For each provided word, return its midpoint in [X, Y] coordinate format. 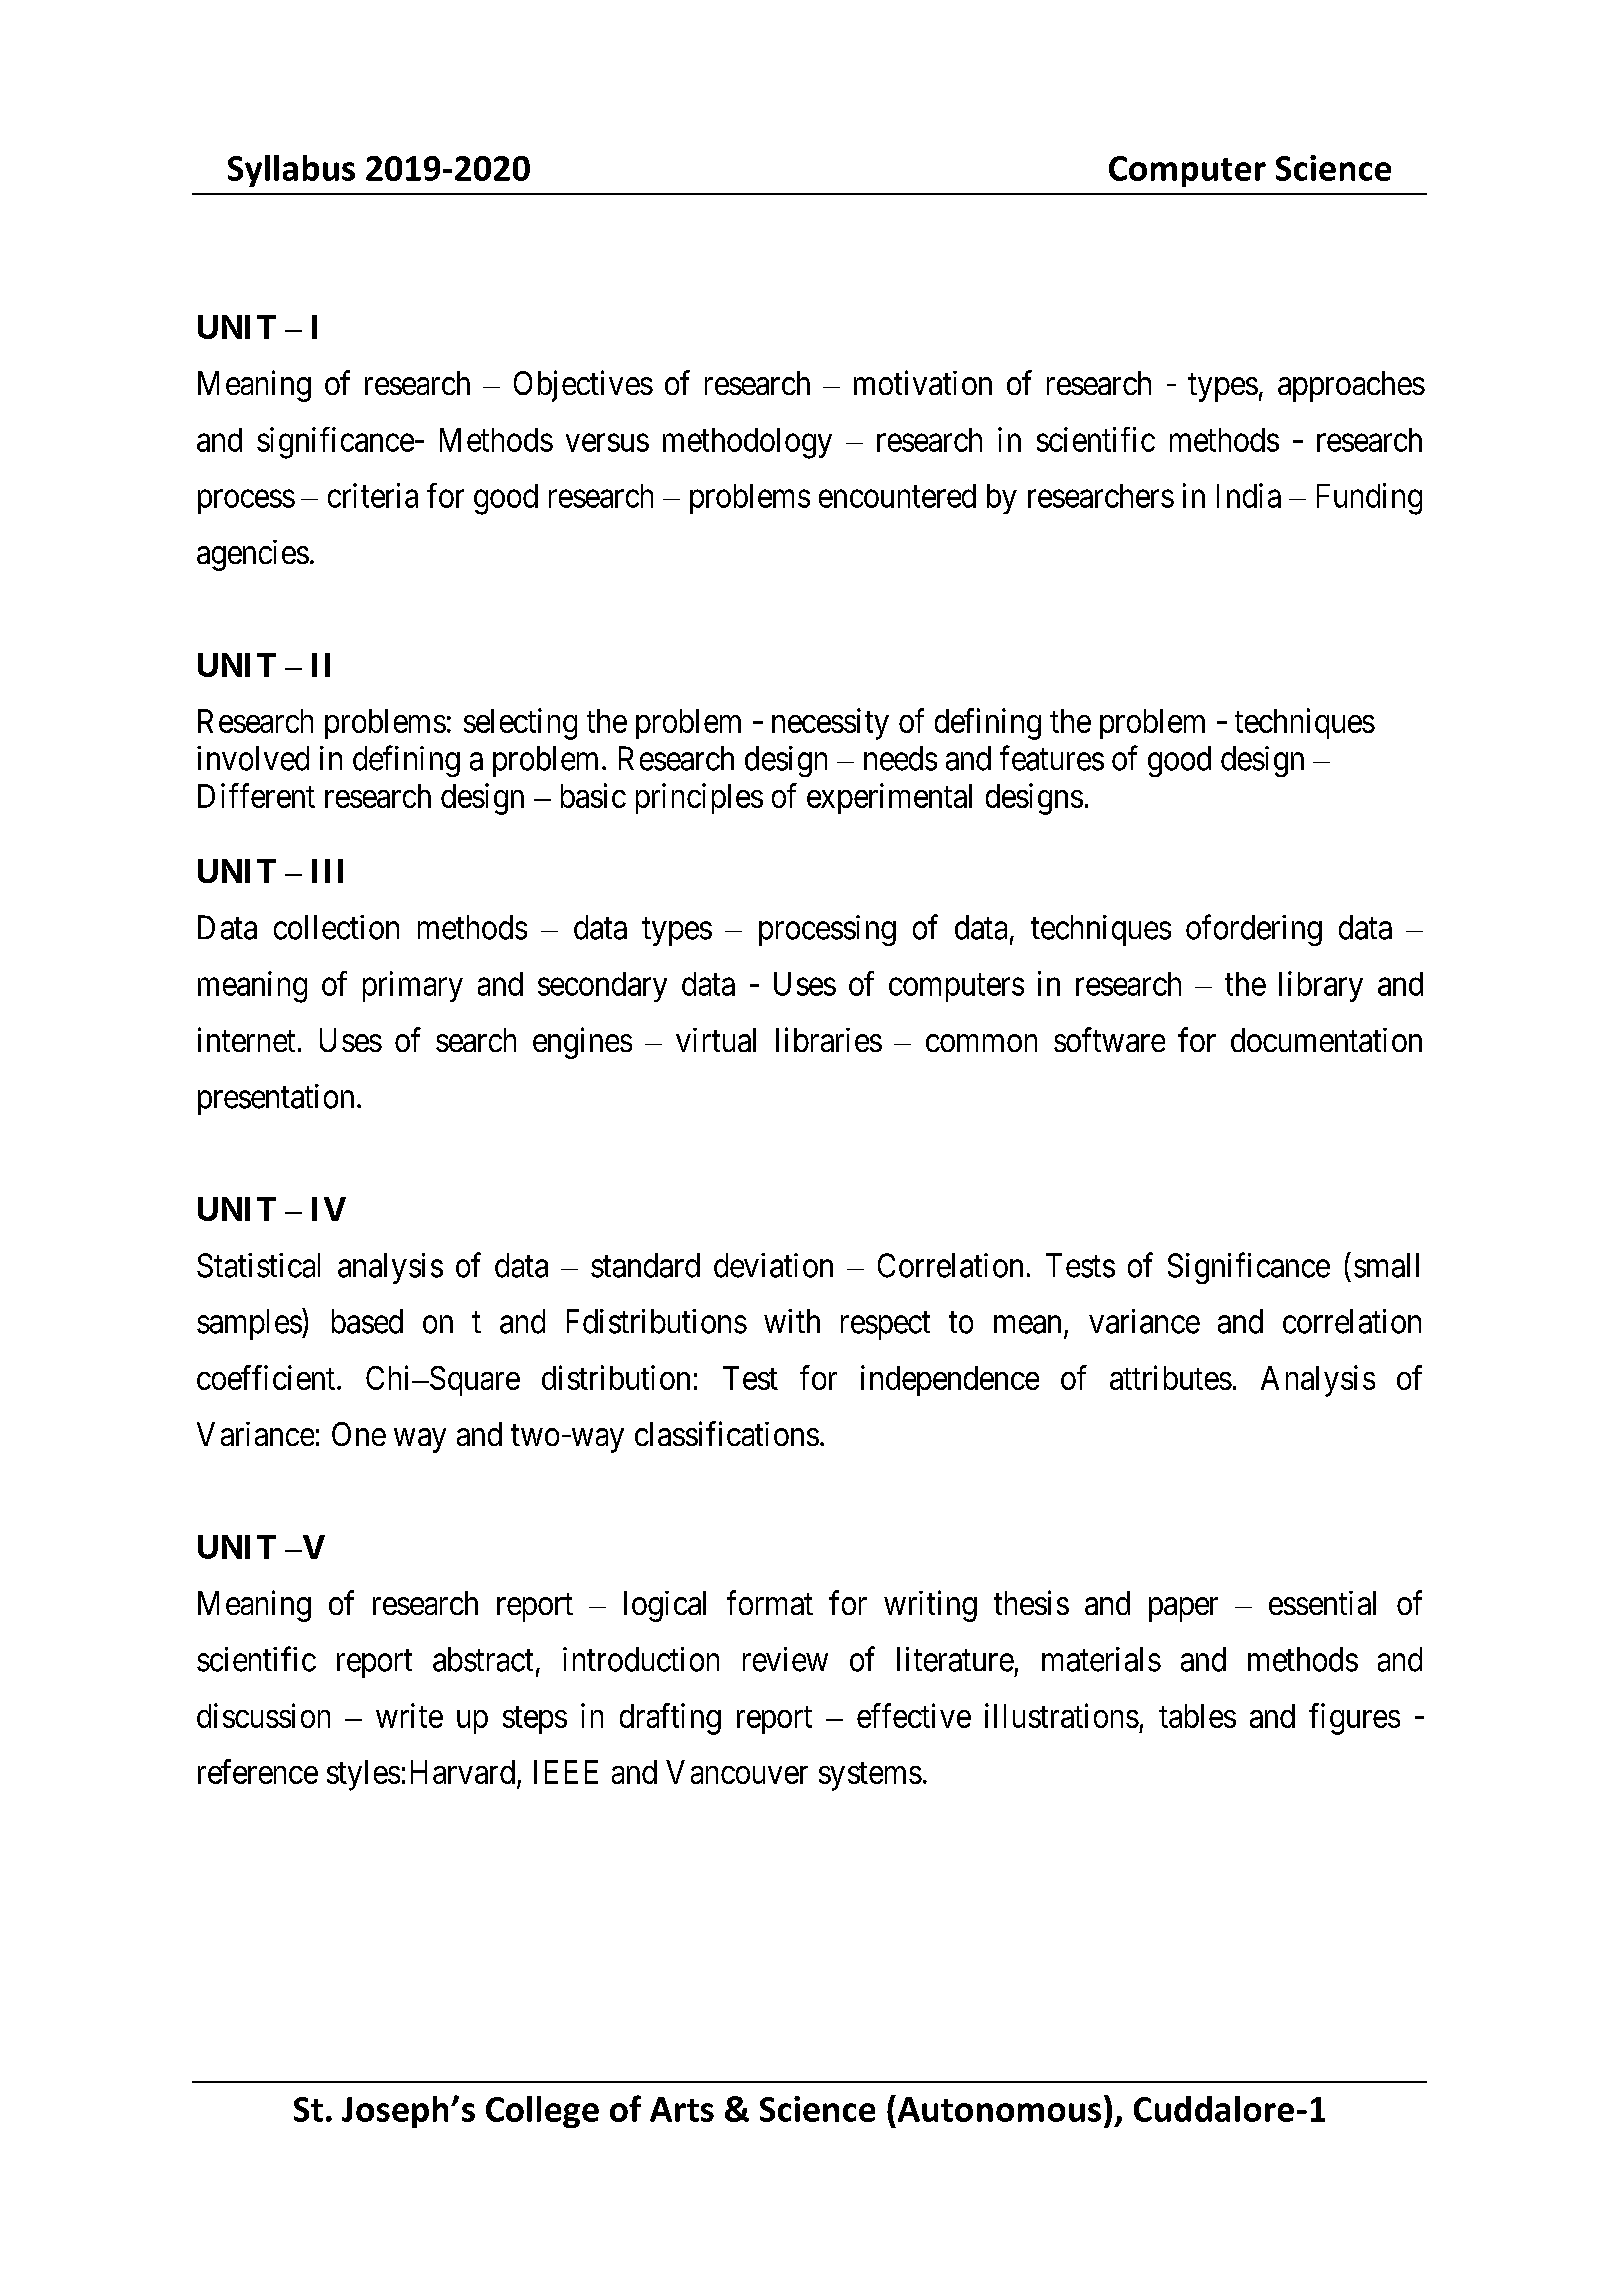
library [1321, 986]
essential [1322, 1603]
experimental [889, 798]
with [792, 1321]
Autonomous [998, 2108]
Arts [682, 2109]
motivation [923, 382]
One [359, 1434]
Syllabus [291, 171]
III [327, 871]
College [542, 2112]
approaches [1351, 386]
